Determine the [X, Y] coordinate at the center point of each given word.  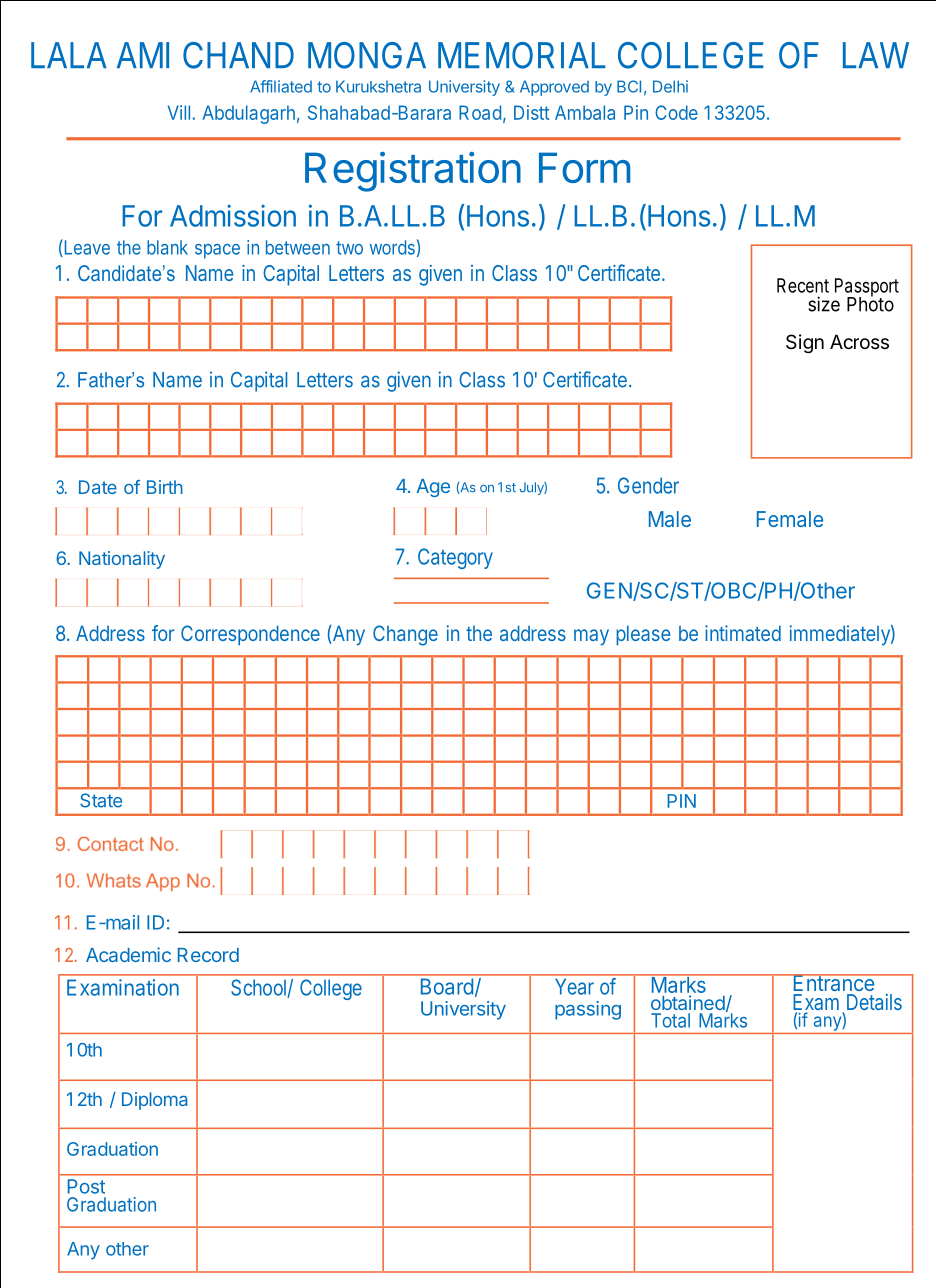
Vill [179, 112]
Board [447, 987]
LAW [876, 55]
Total [670, 1020]
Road [480, 112]
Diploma [154, 1101]
